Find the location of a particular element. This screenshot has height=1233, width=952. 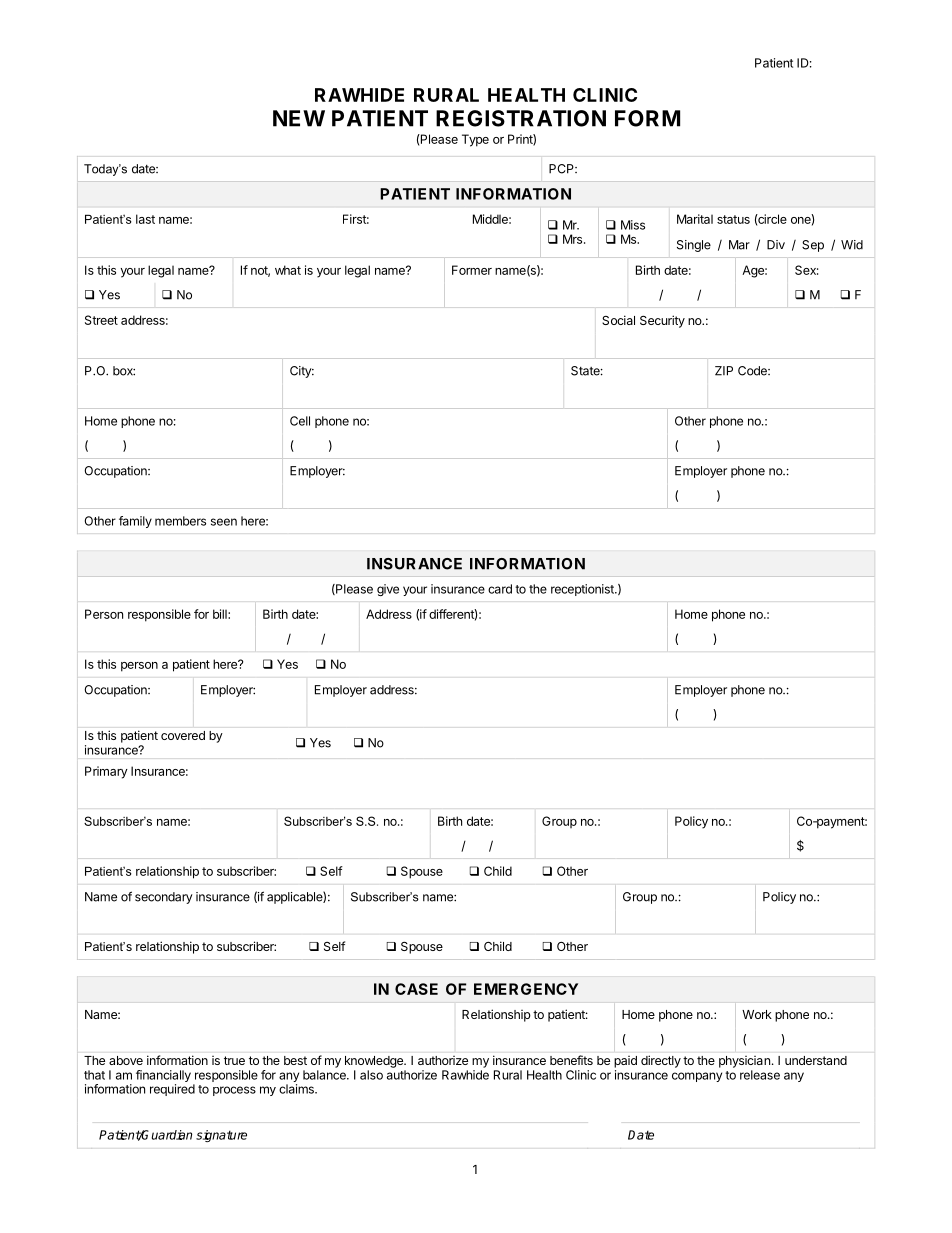

last is located at coordinates (145, 219).
